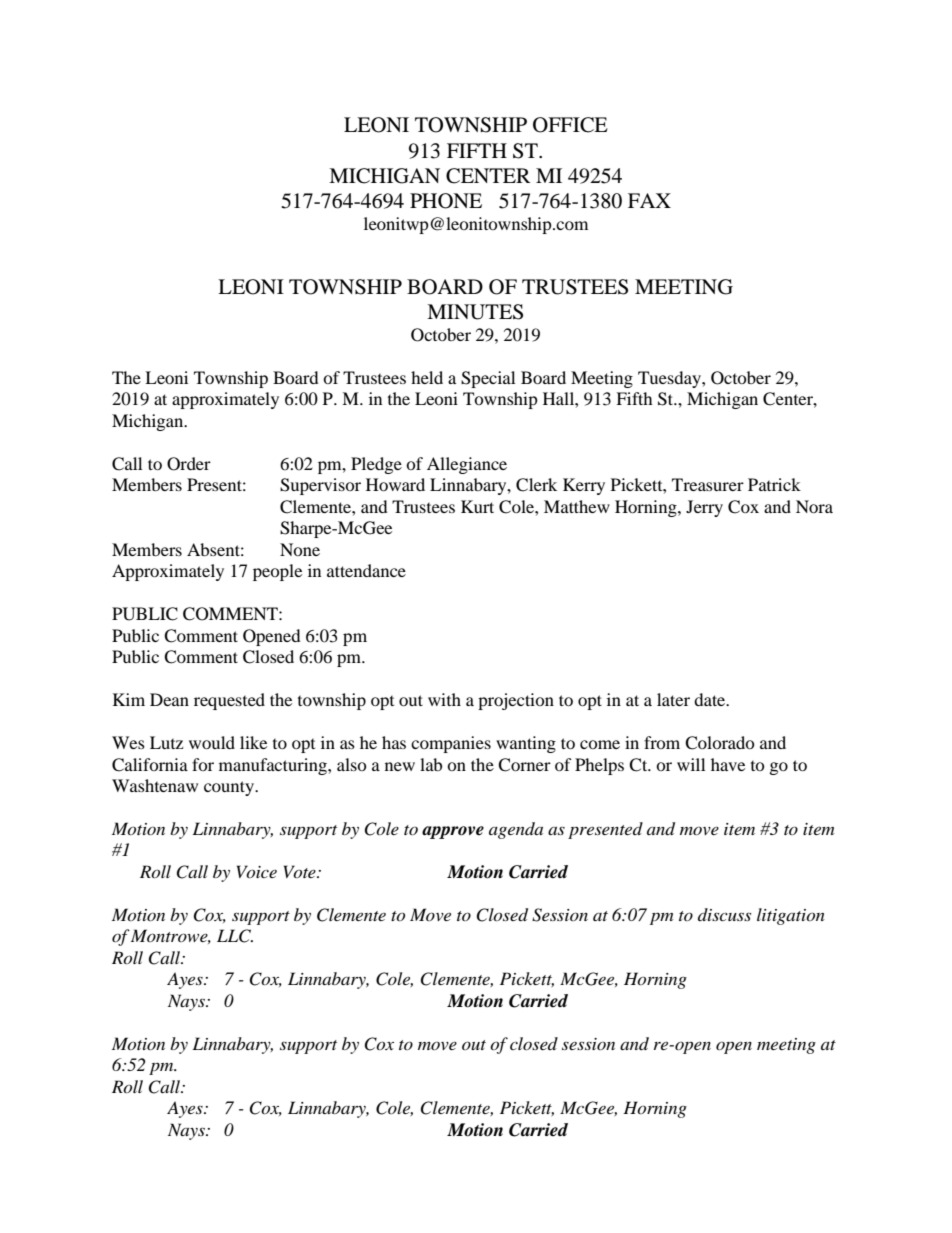  I want to click on Tuesday, so click(670, 379).
